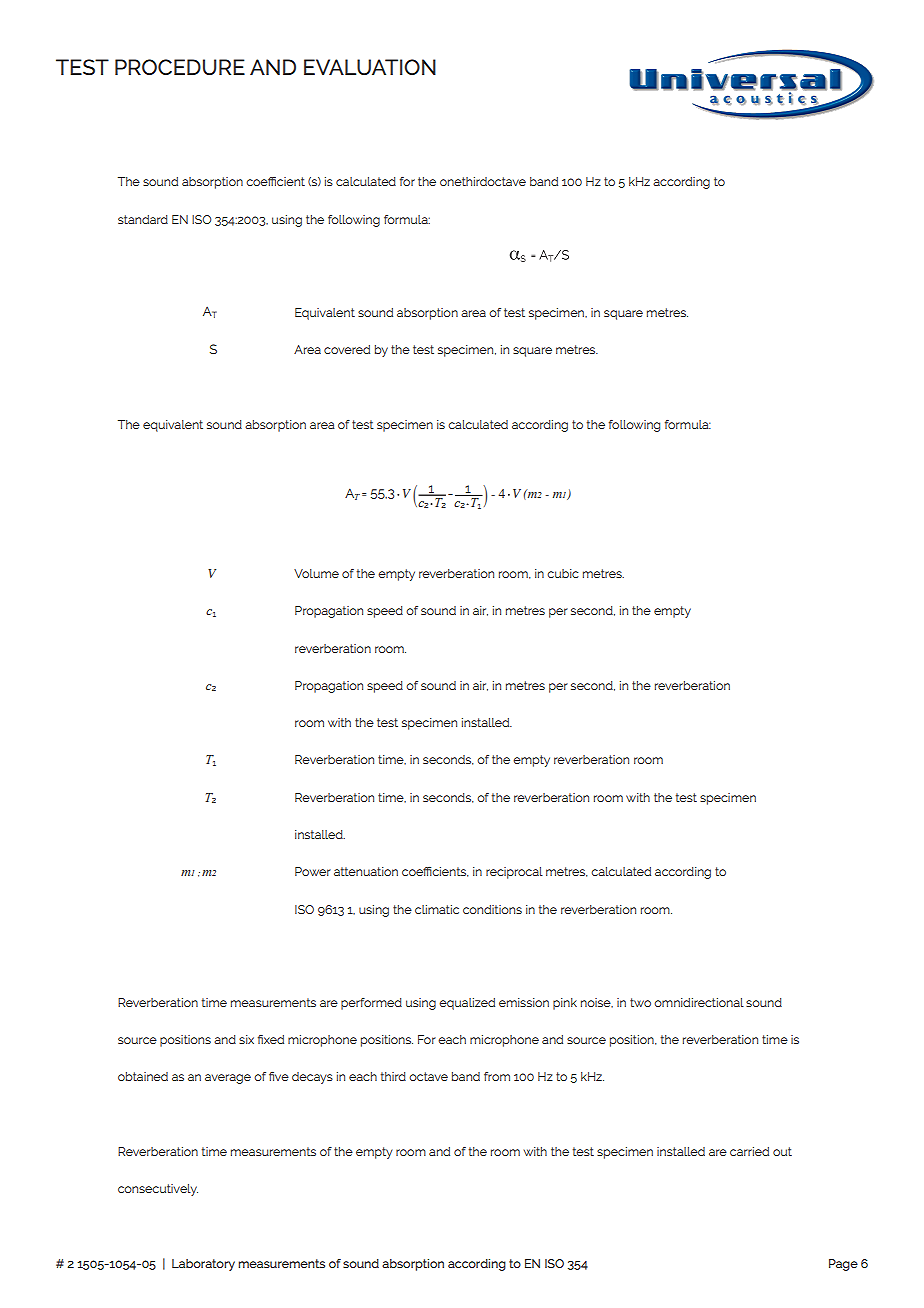 This screenshot has height=1308, width=924. I want to click on Laboratory, so click(203, 1265).
